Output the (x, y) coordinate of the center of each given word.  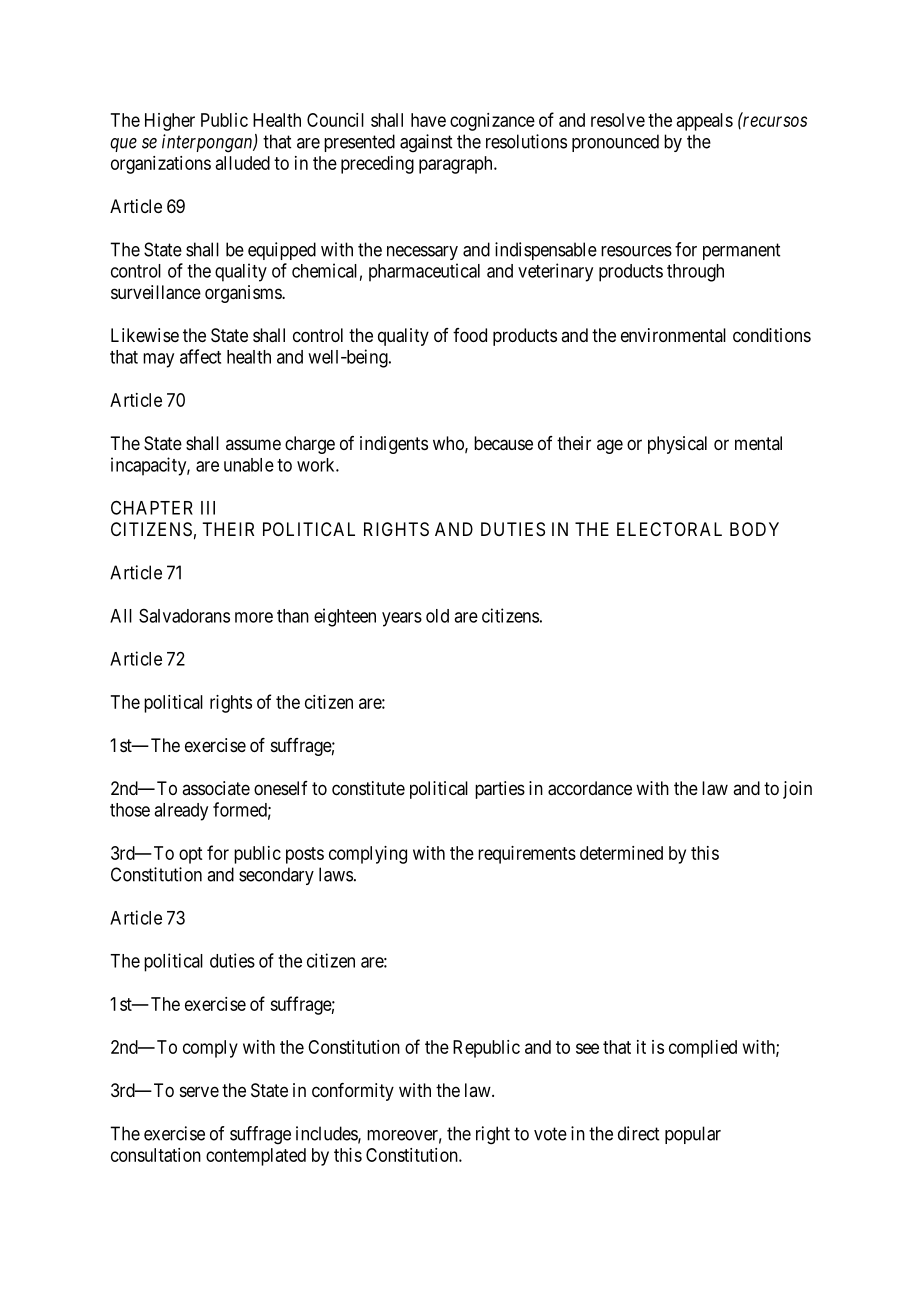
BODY (754, 529)
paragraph (457, 165)
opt (190, 855)
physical (677, 445)
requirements (527, 855)
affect (200, 356)
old (437, 616)
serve (199, 1091)
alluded (243, 163)
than (293, 616)
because (503, 443)
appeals (705, 122)
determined (621, 853)
